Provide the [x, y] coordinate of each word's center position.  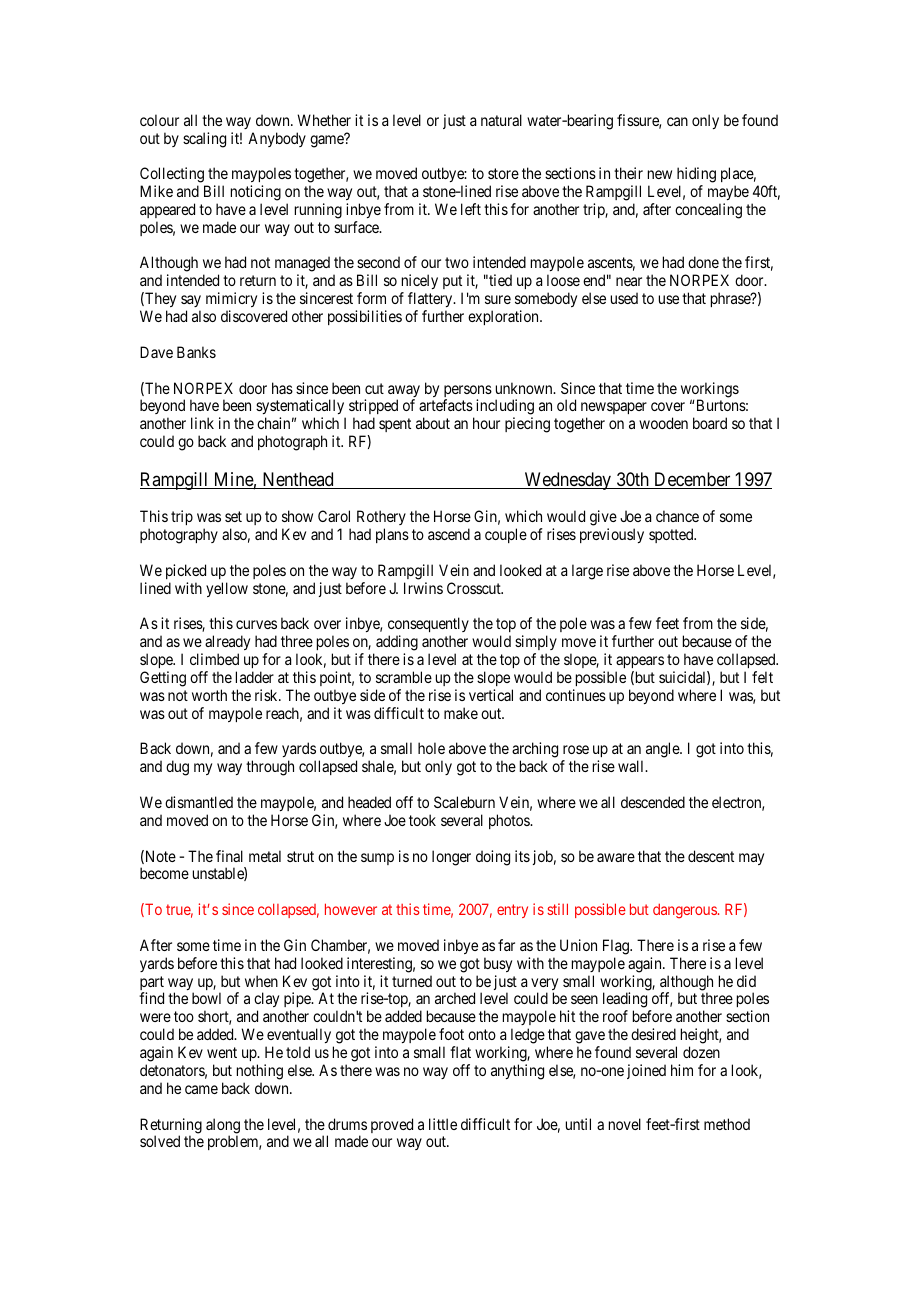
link [202, 423]
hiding [696, 176]
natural [501, 120]
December [692, 480]
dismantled [199, 802]
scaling [204, 140]
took [422, 820]
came [201, 1089]
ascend [449, 534]
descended [653, 802]
